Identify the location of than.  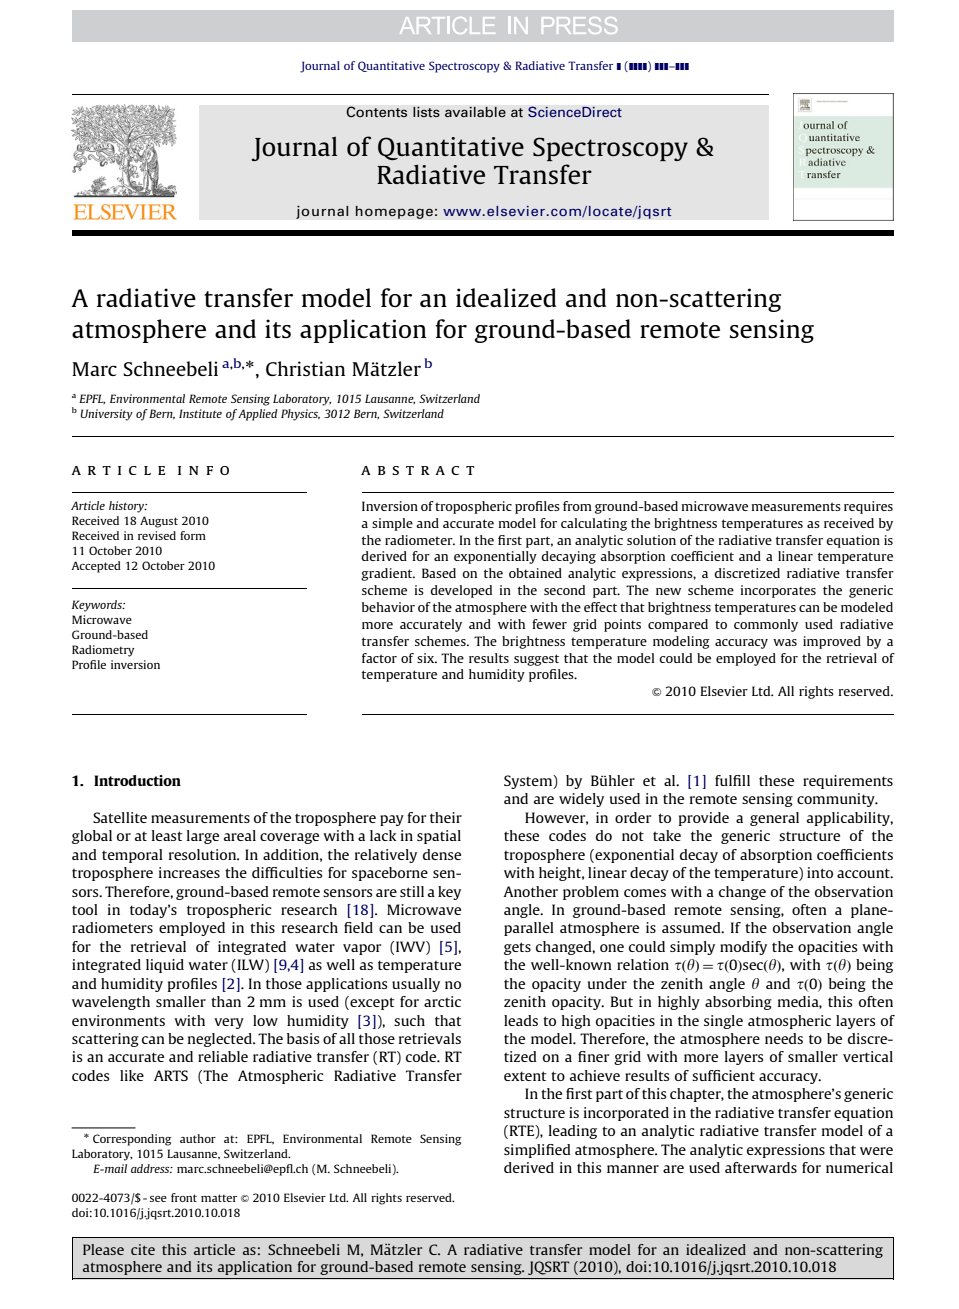
(226, 1001).
